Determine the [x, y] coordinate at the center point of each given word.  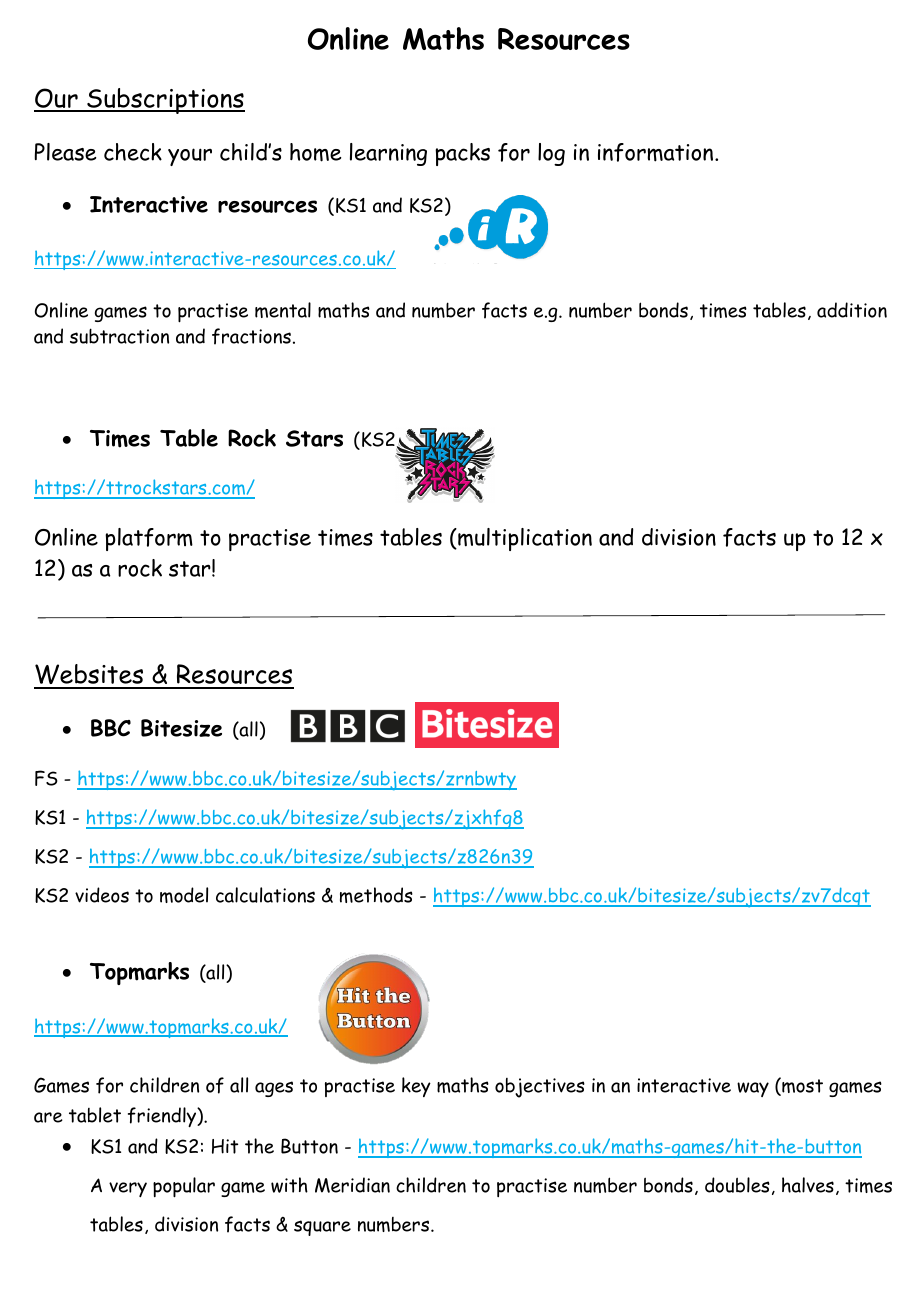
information [657, 152]
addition [852, 310]
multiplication [524, 539]
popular [184, 1187]
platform [149, 539]
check [133, 152]
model [184, 895]
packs [462, 154]
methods [376, 895]
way [753, 1089]
